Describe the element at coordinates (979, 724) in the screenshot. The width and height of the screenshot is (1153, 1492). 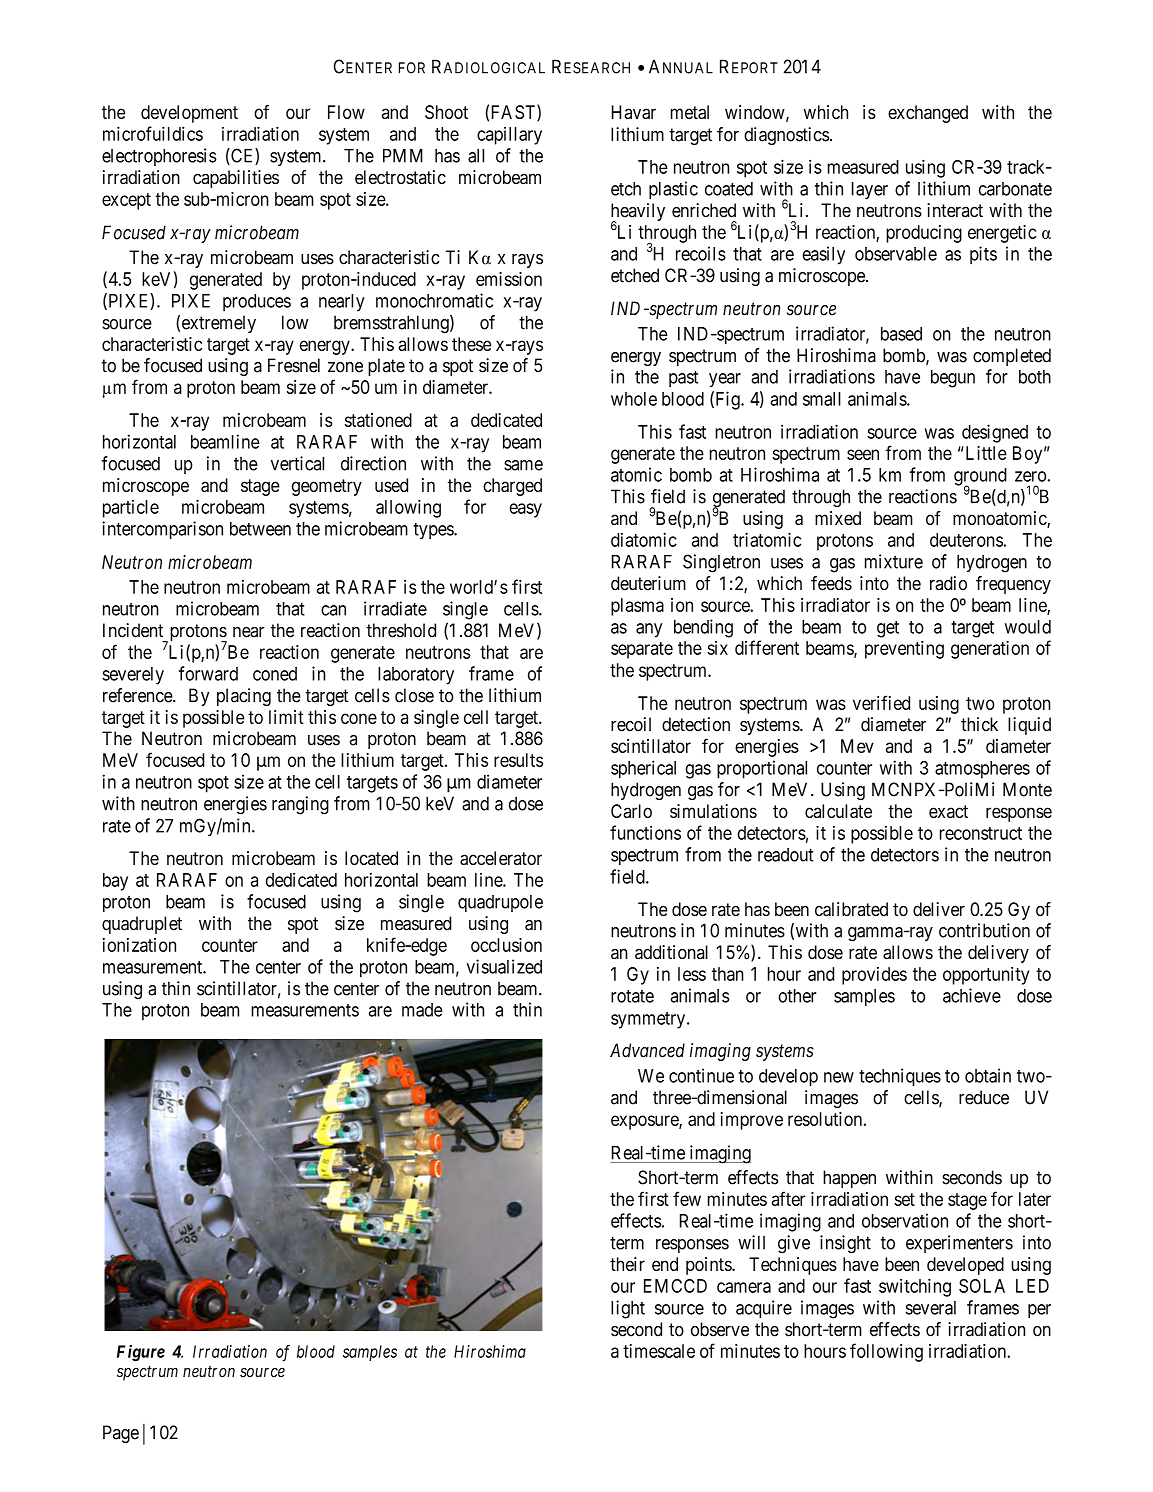
I see `thick` at that location.
